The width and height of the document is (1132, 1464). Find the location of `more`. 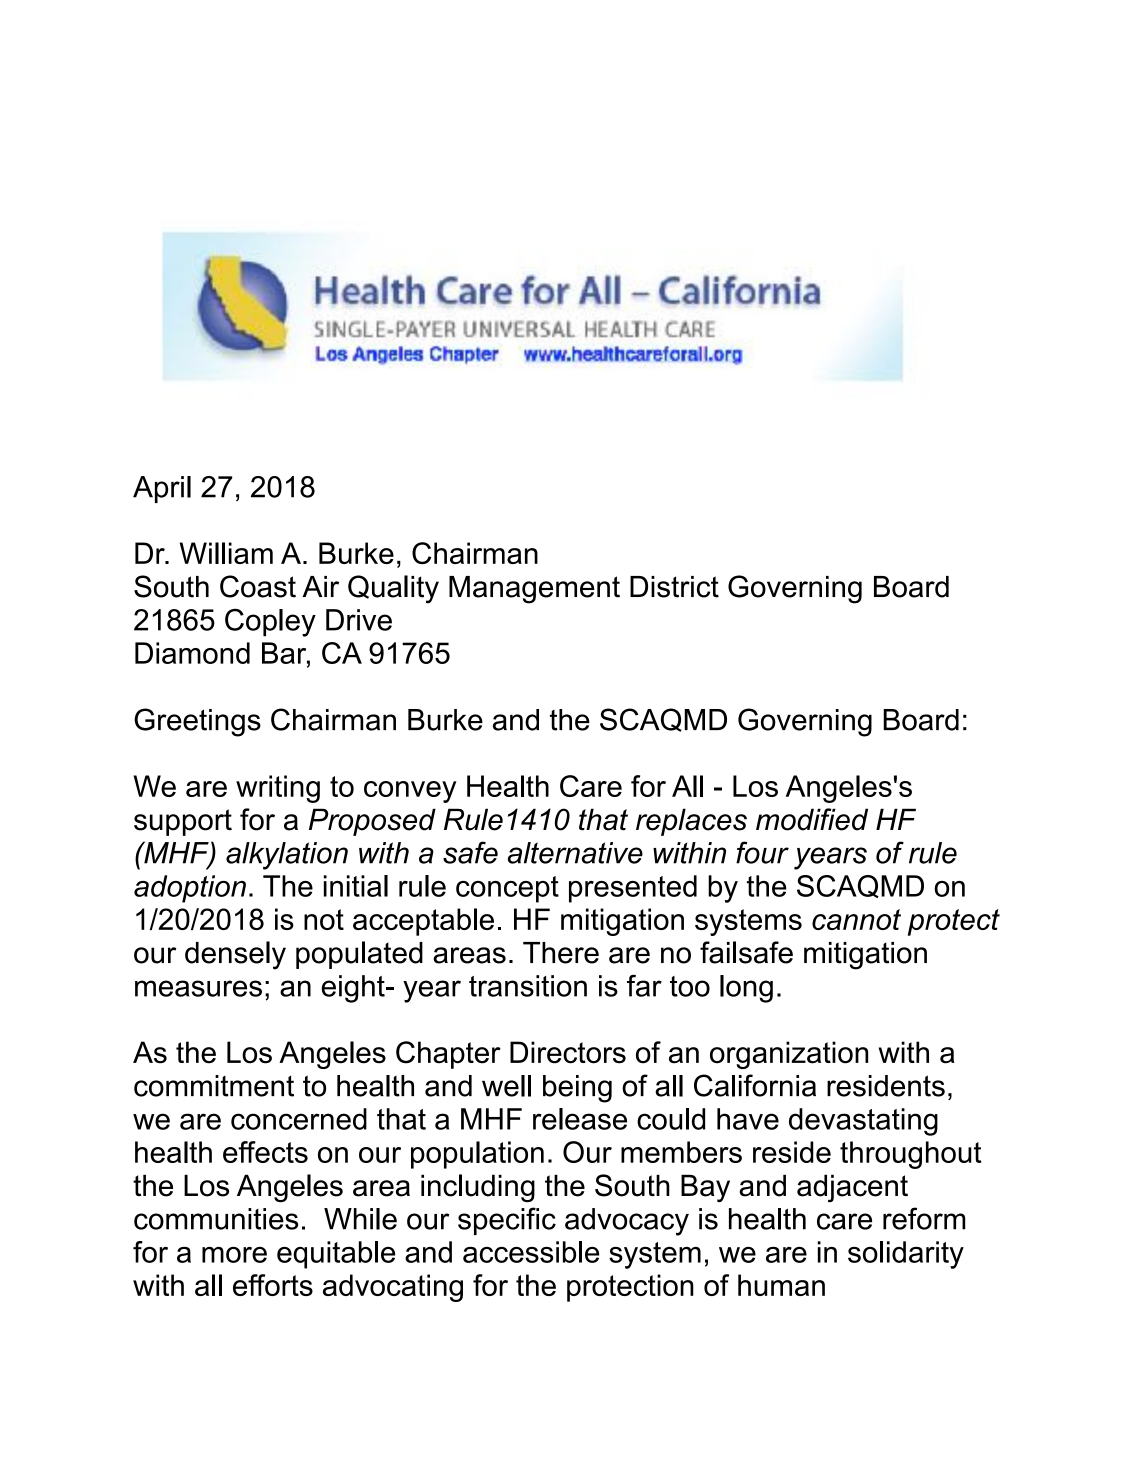

more is located at coordinates (234, 1255).
